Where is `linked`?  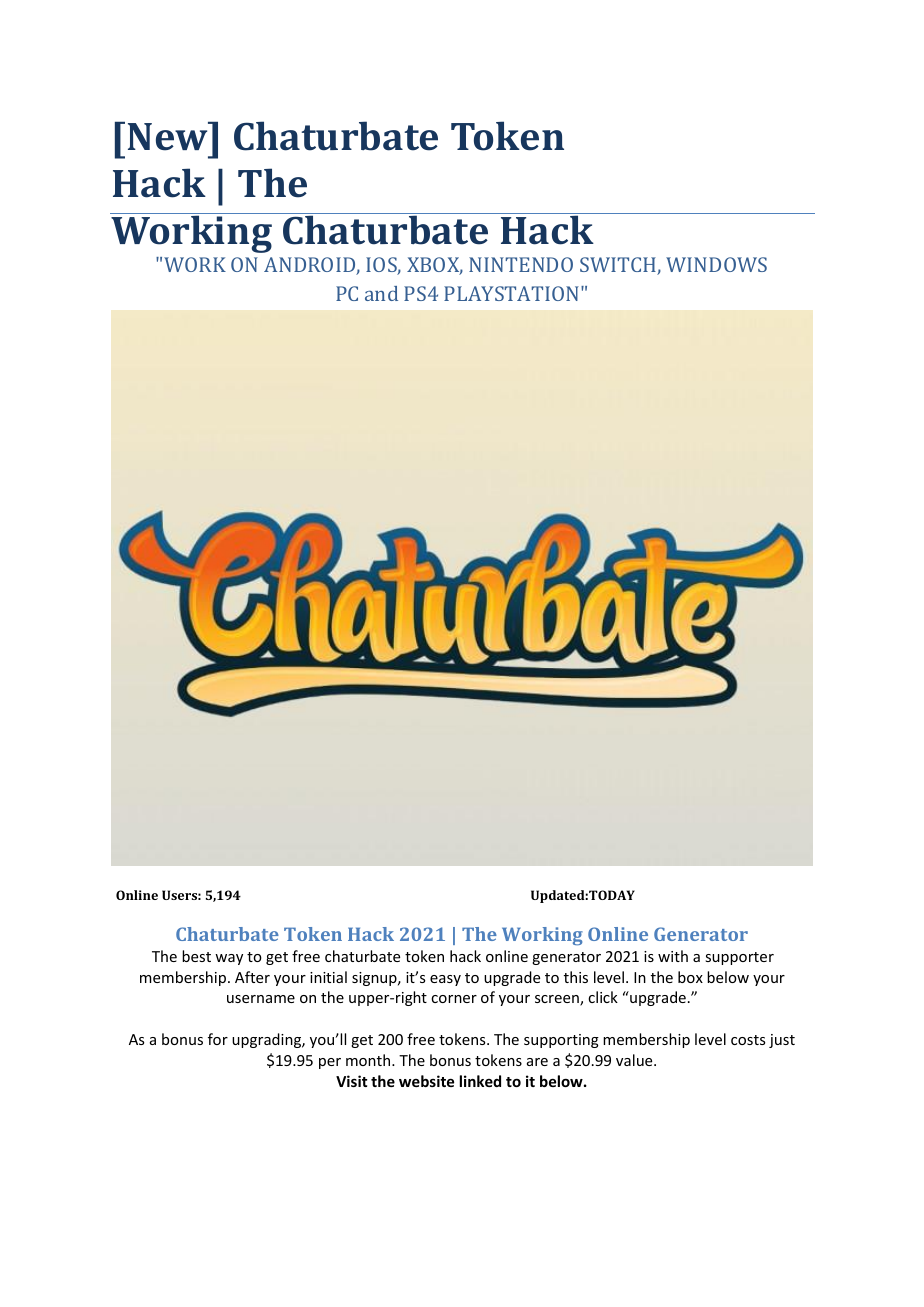 linked is located at coordinates (480, 1081).
